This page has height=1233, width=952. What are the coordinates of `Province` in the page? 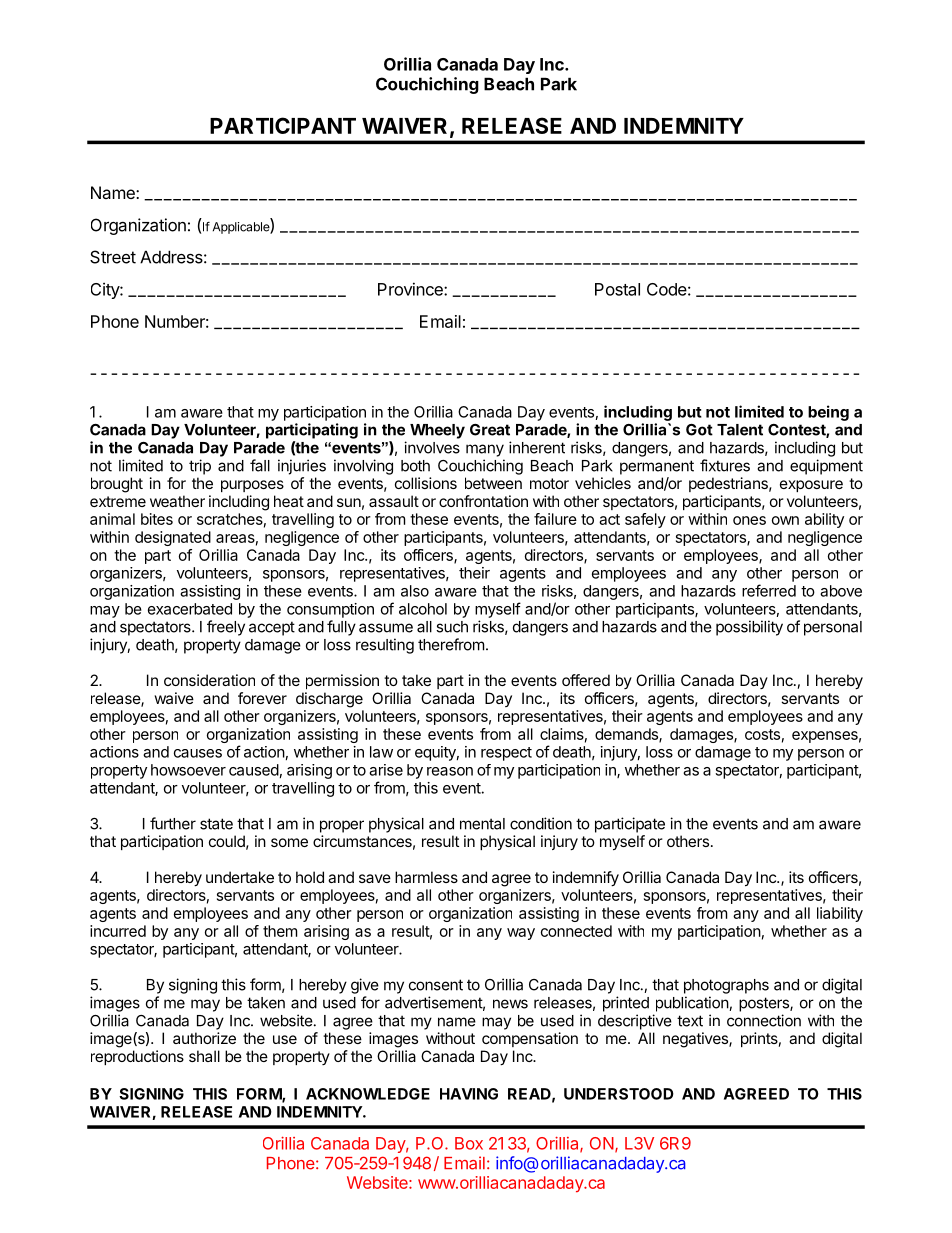 It's located at (411, 289).
